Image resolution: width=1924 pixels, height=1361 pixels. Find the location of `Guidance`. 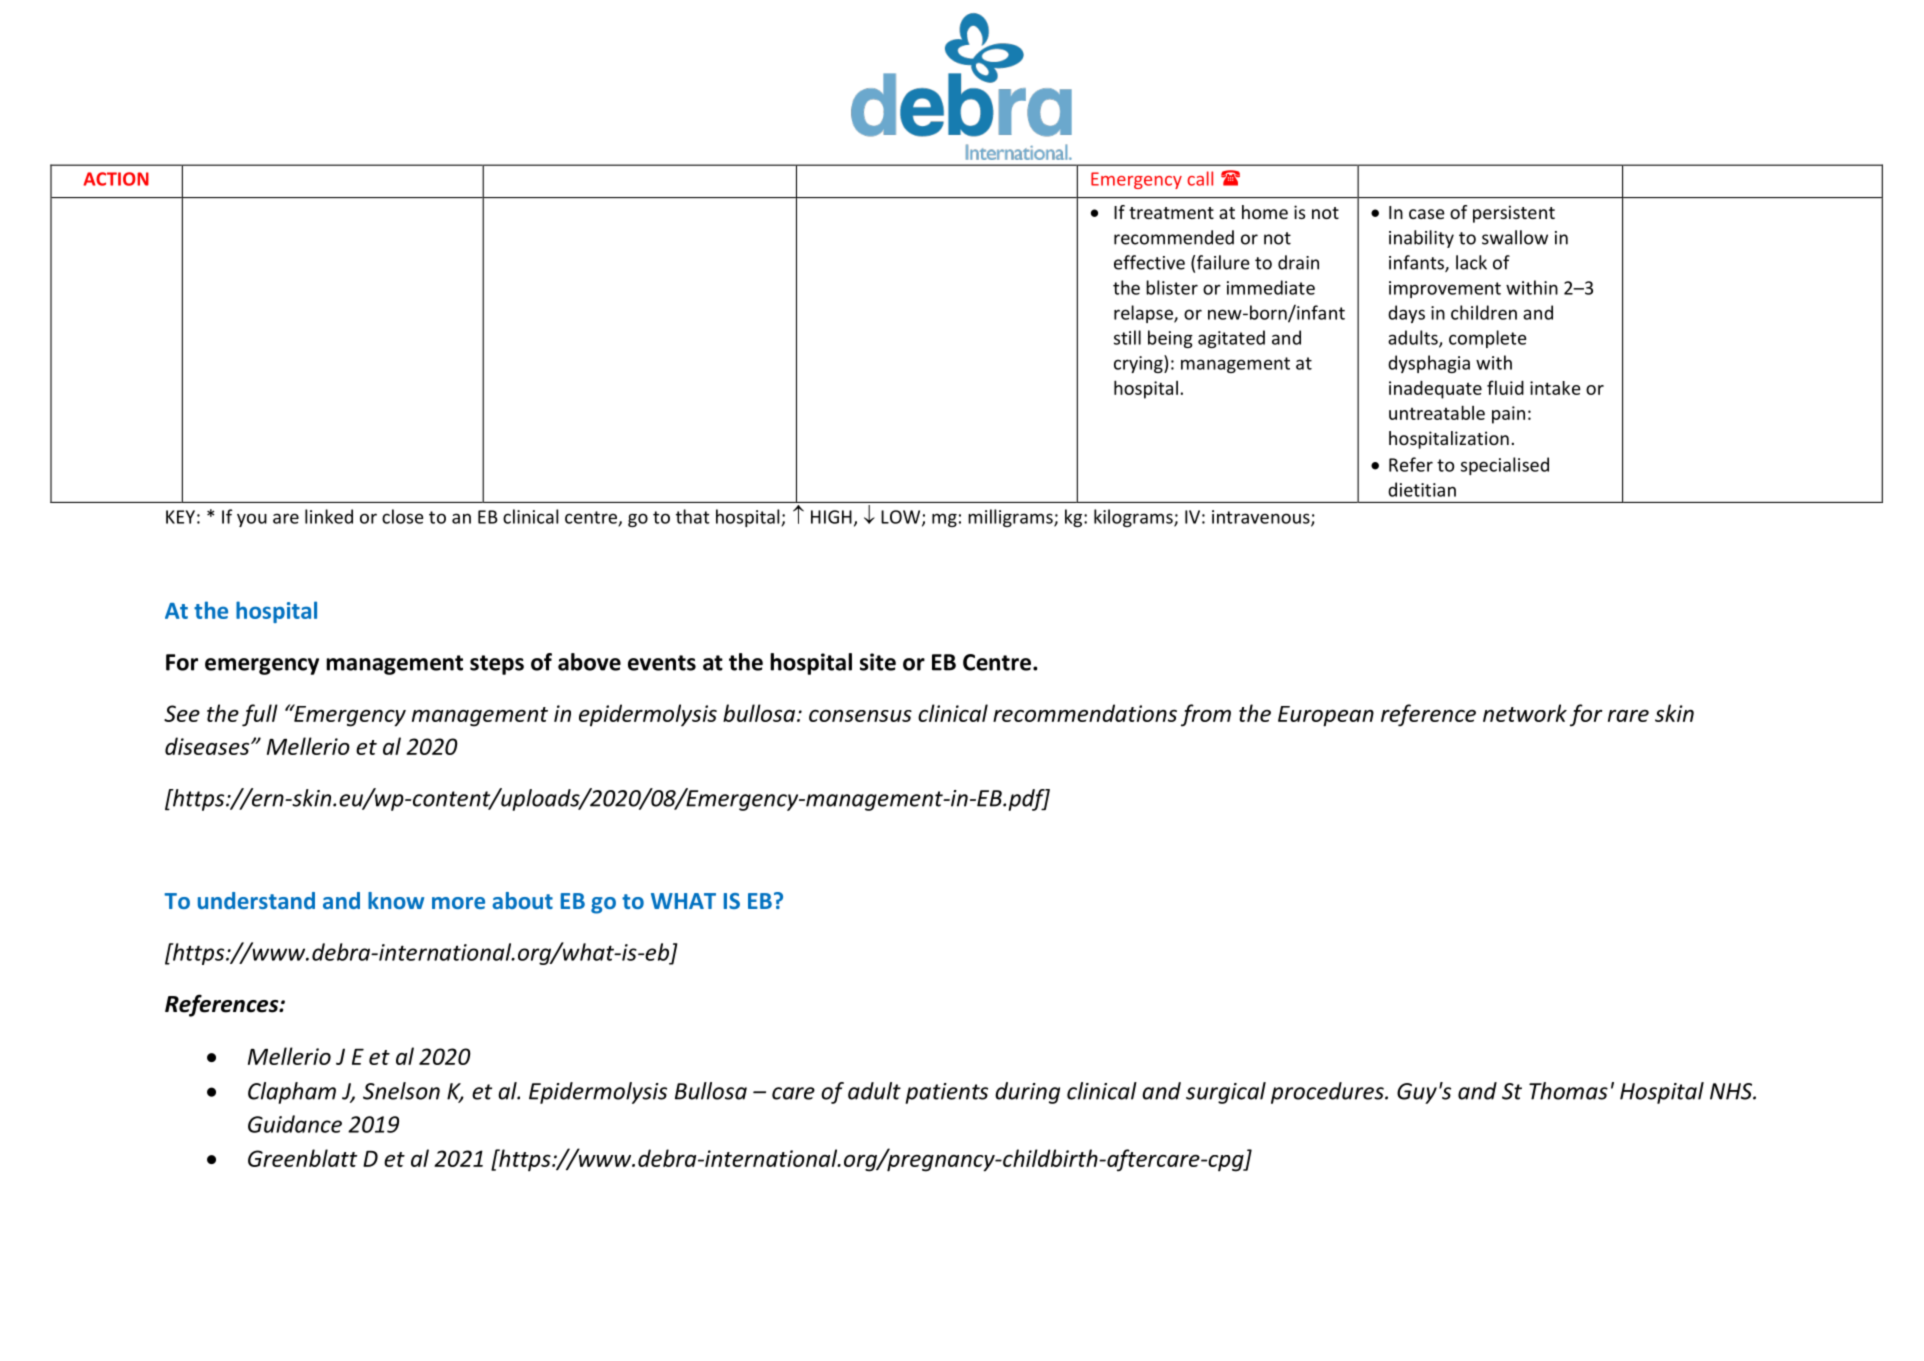

Guidance is located at coordinates (295, 1124).
